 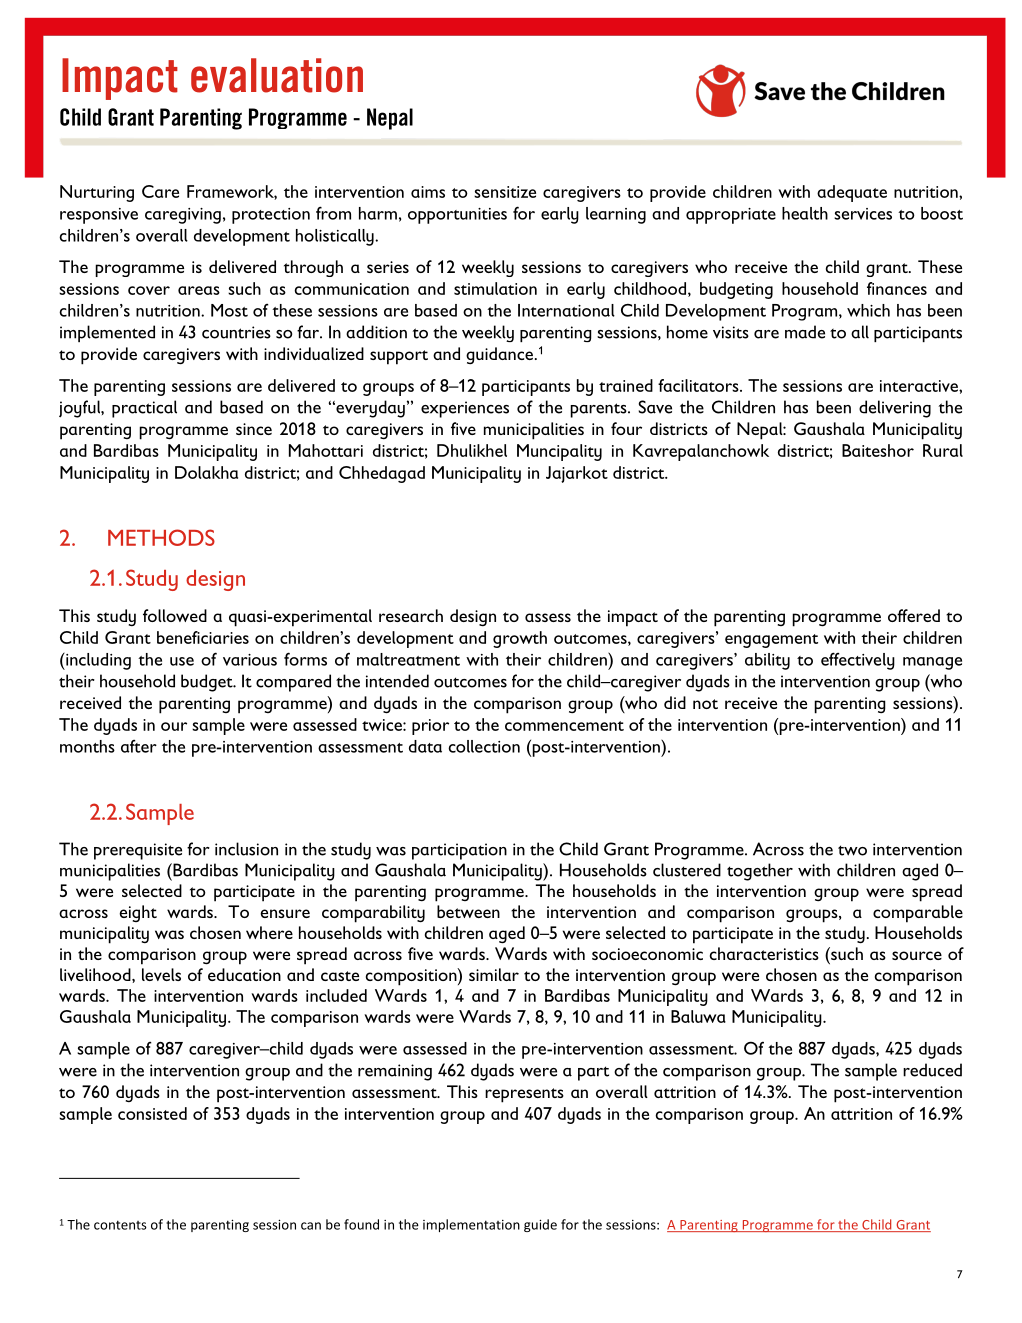 I want to click on growth, so click(x=520, y=639).
